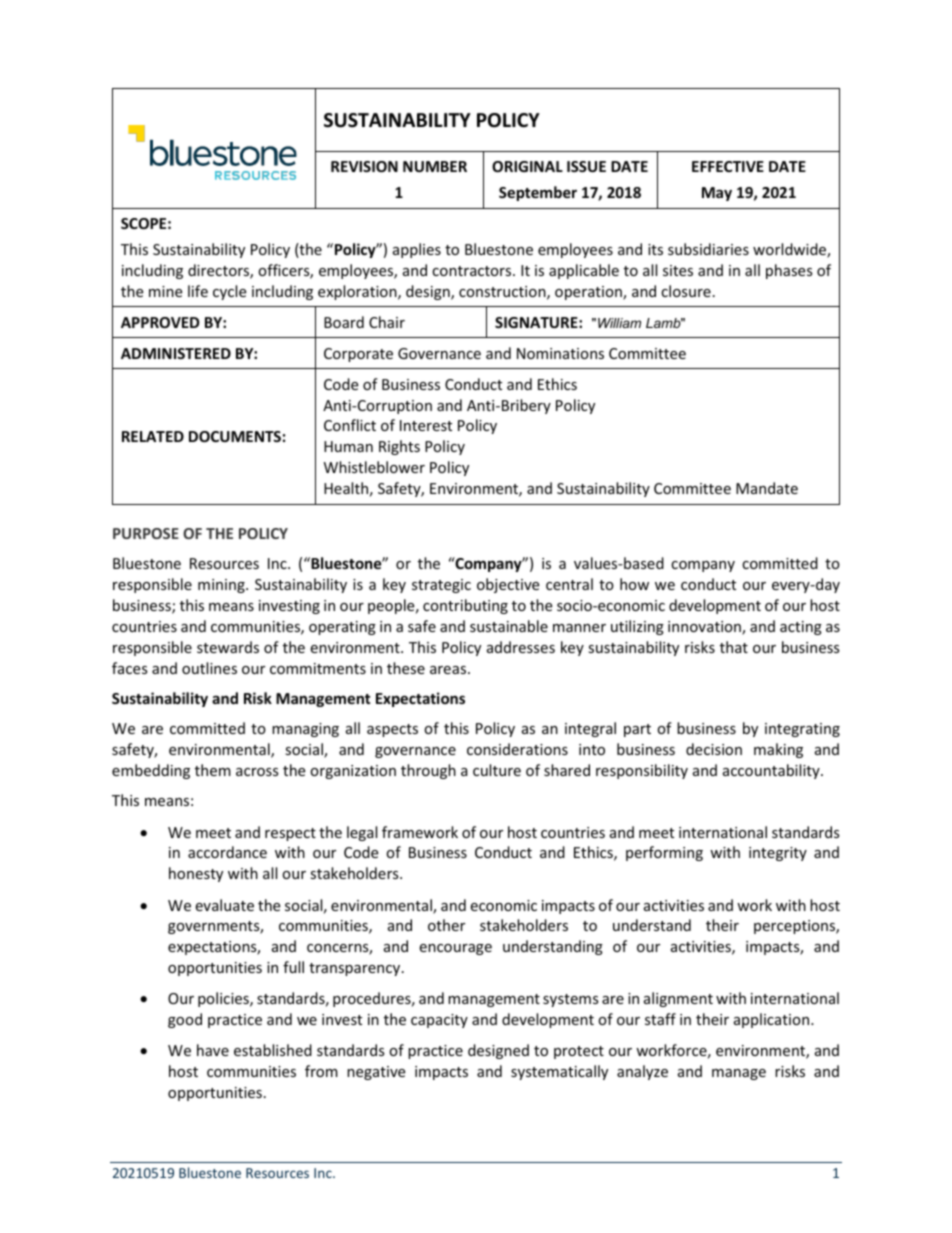  What do you see at coordinates (426, 425) in the document?
I see `Interest` at bounding box center [426, 425].
